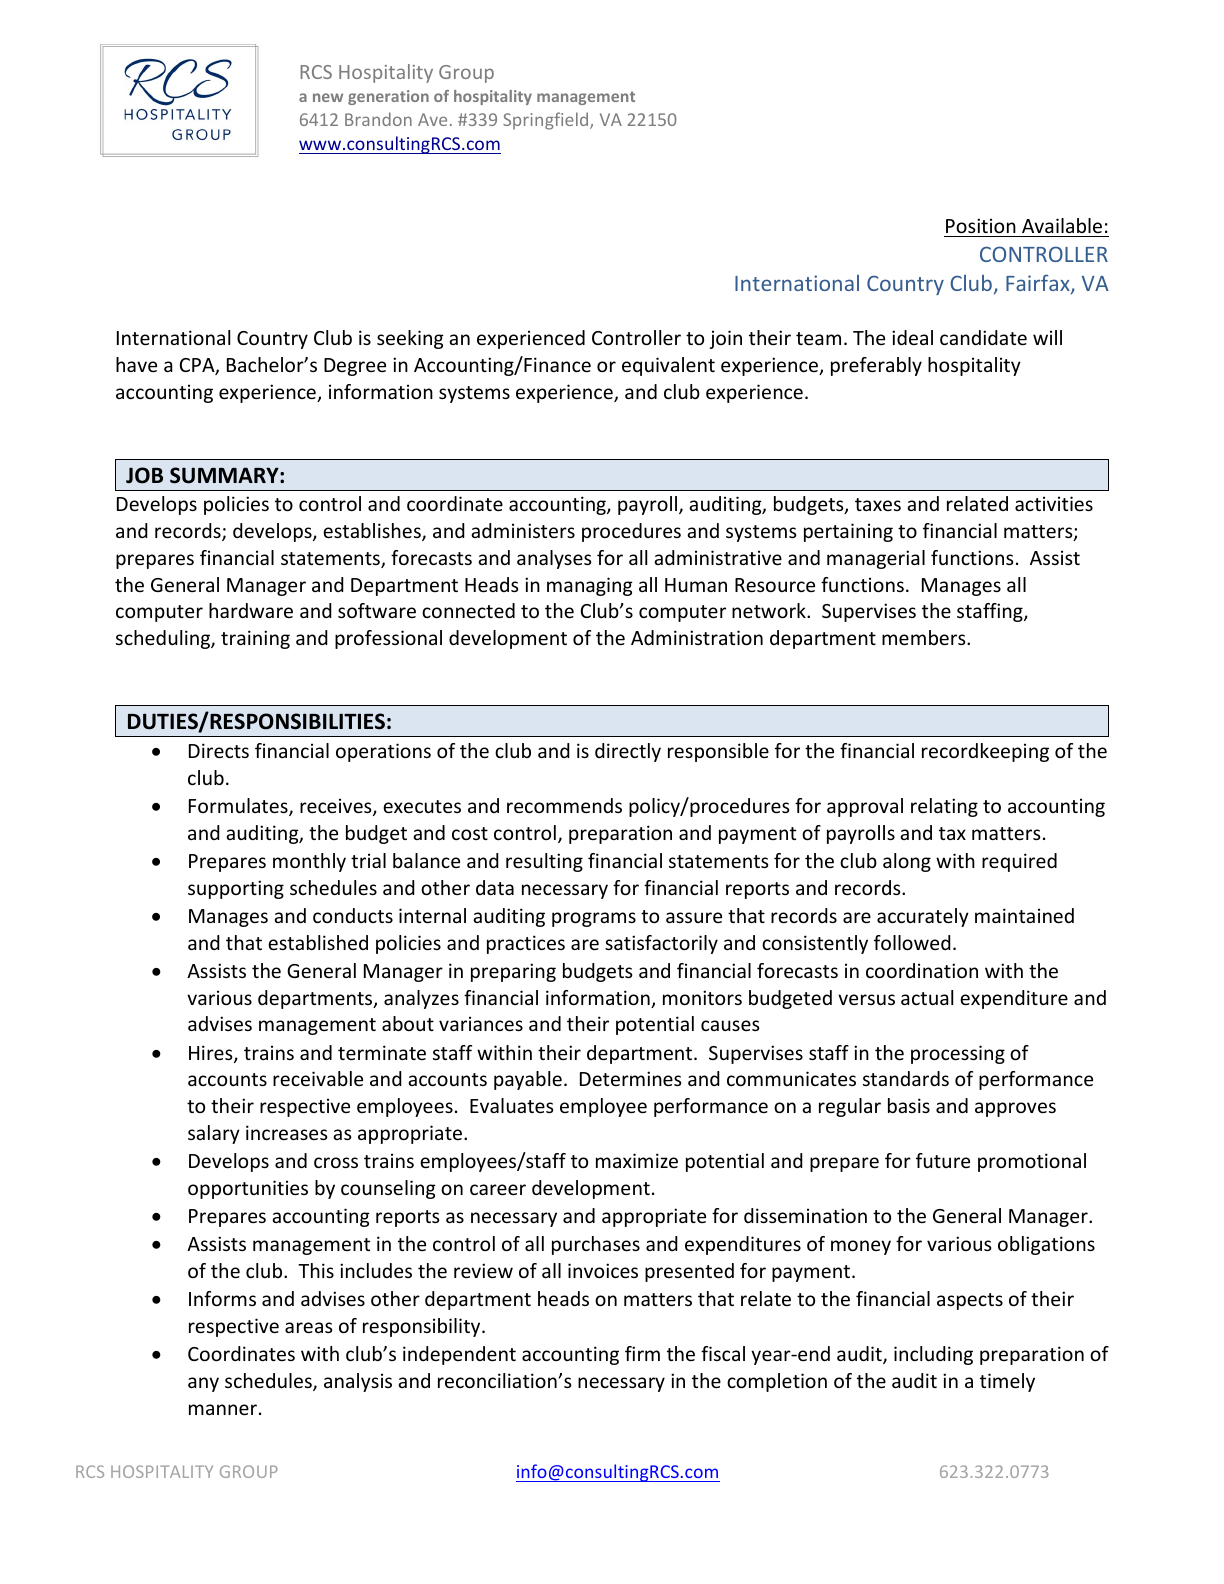  Describe the element at coordinates (907, 862) in the screenshot. I see `along` at that location.
